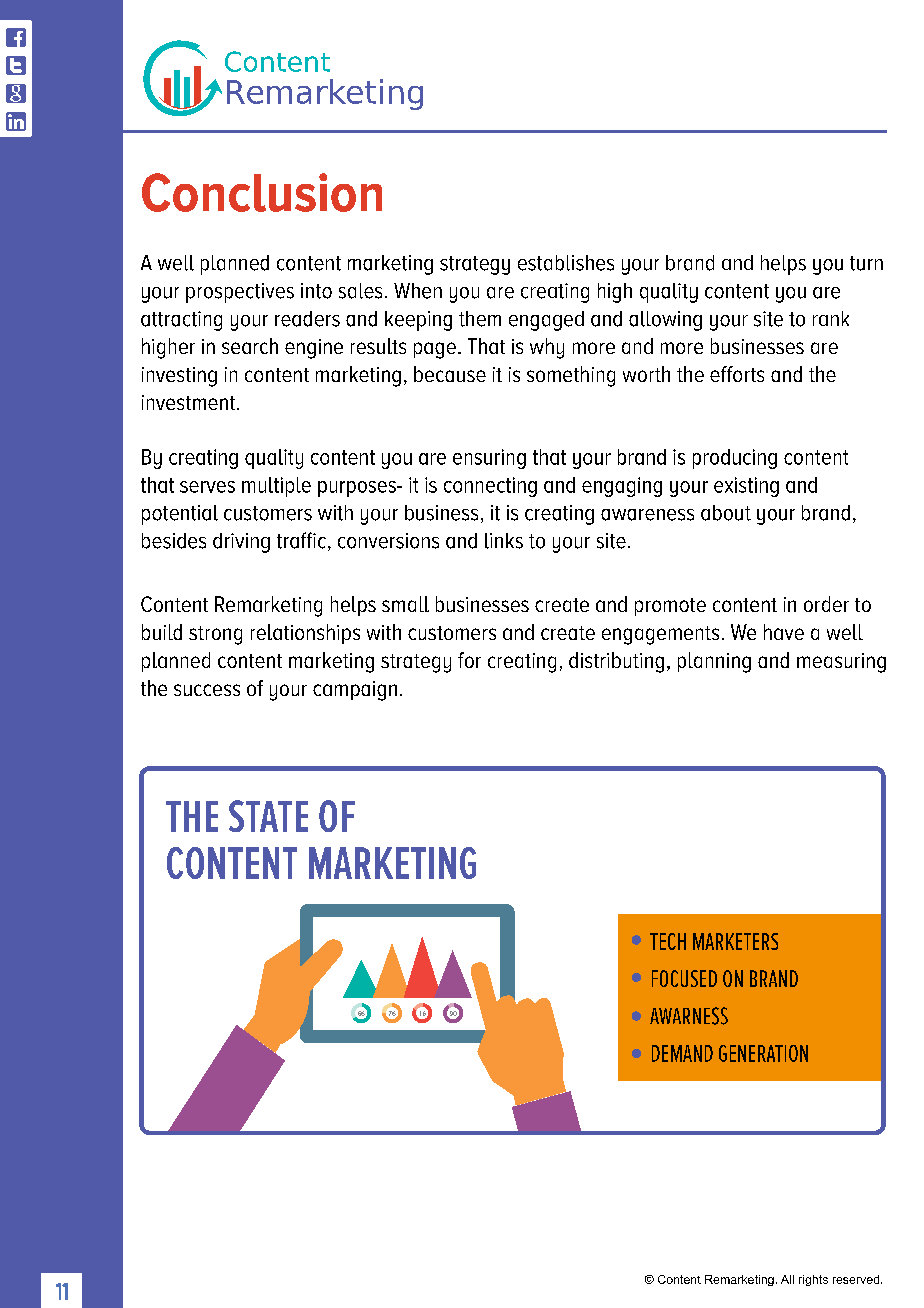 Image resolution: width=924 pixels, height=1308 pixels. Describe the element at coordinates (826, 604) in the image. I see `order` at that location.
